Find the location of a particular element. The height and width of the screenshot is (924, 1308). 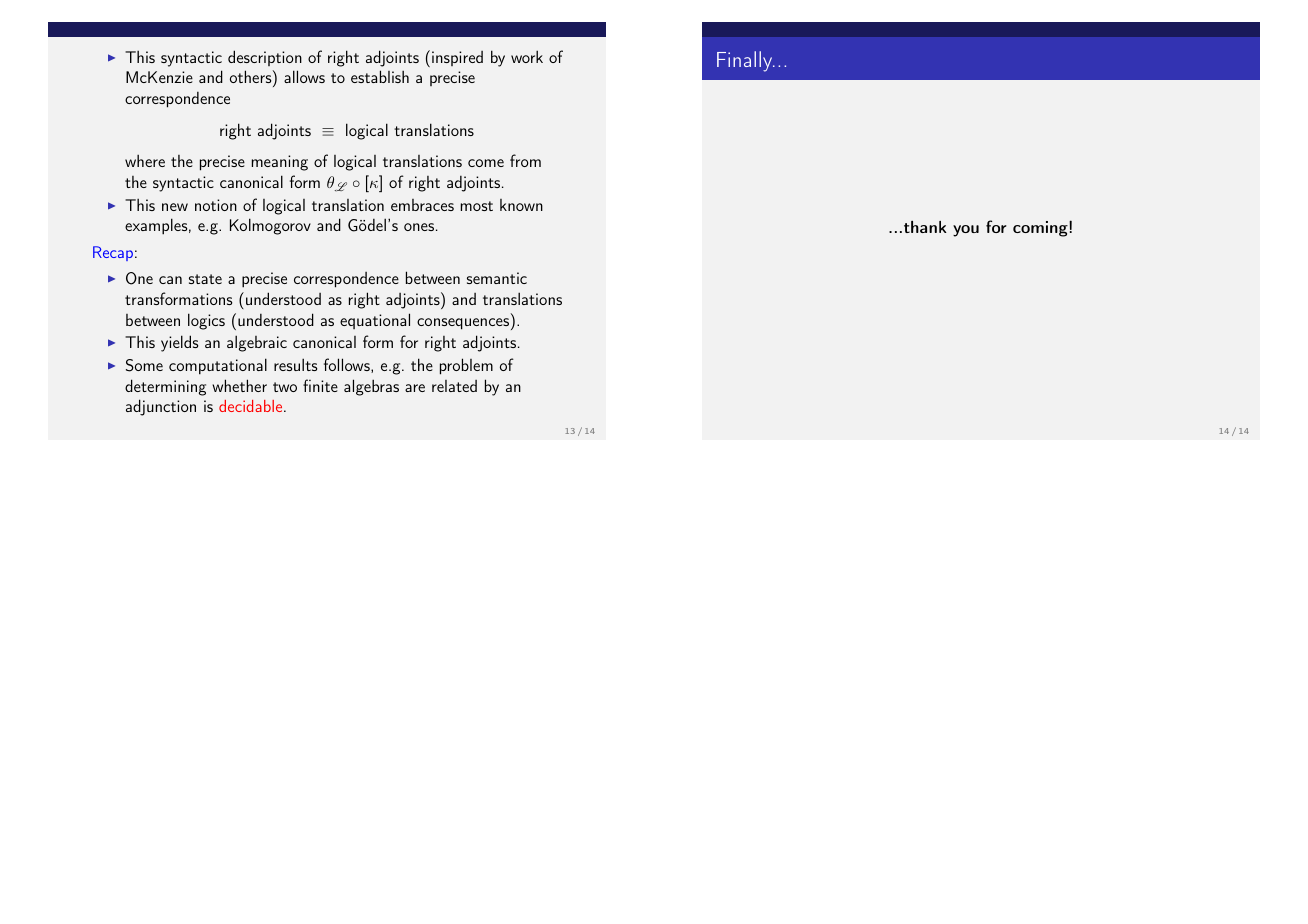

whether is located at coordinates (239, 385).
